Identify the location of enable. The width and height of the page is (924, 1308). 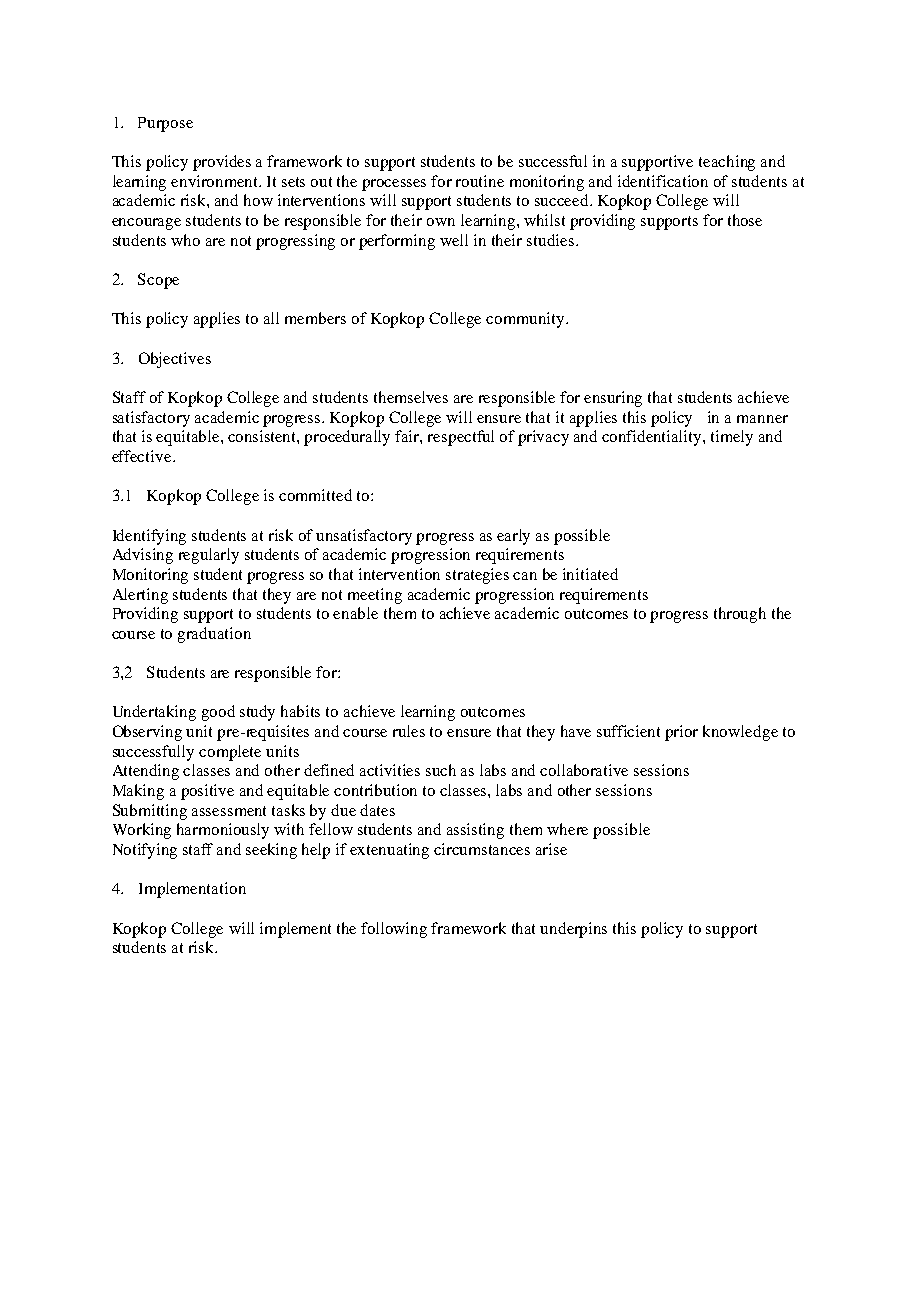
(355, 613).
